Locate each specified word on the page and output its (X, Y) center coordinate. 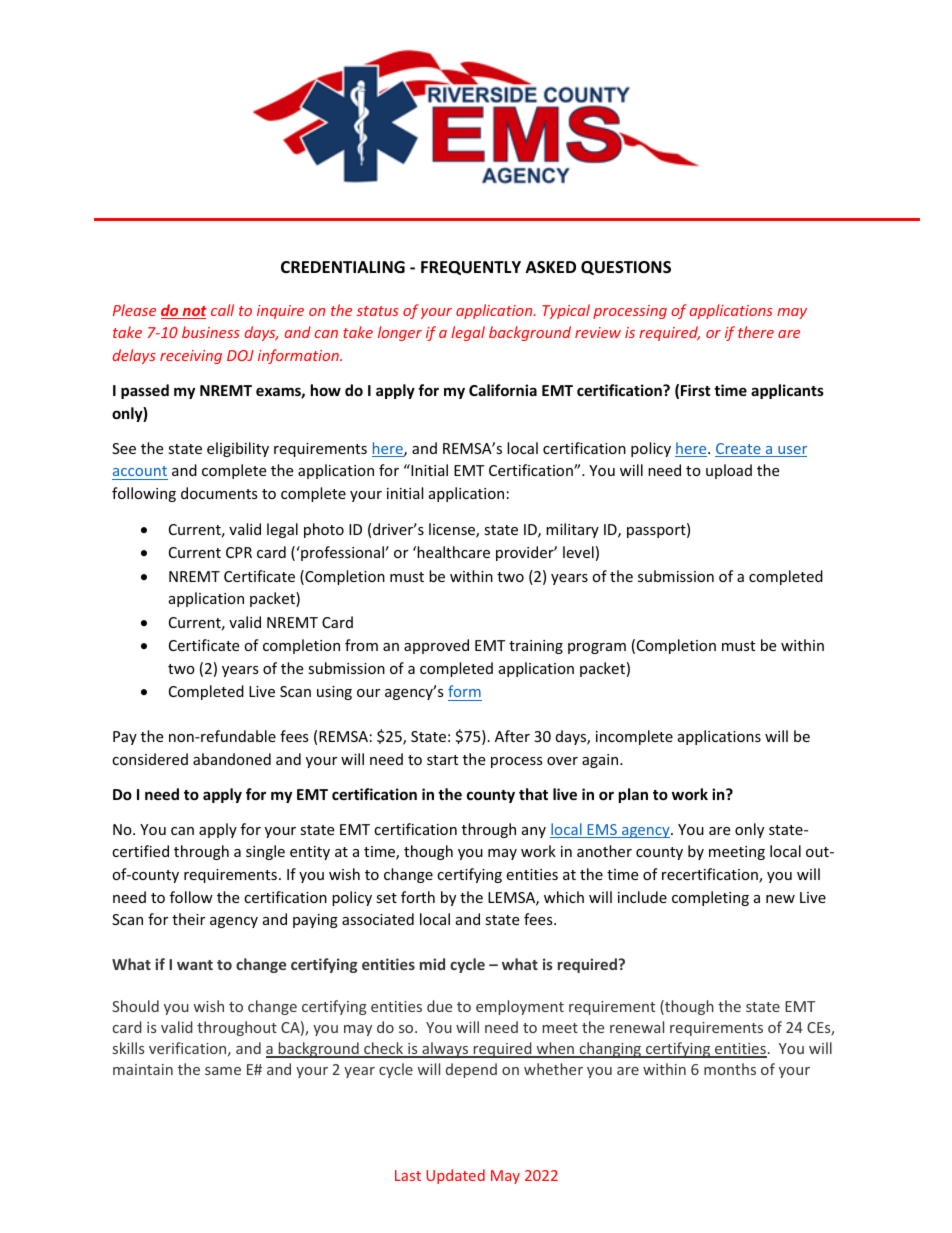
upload (729, 471)
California (503, 390)
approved (436, 646)
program (597, 648)
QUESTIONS (626, 268)
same (223, 1071)
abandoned (232, 759)
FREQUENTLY (471, 268)
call (222, 310)
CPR (239, 552)
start (442, 760)
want (195, 965)
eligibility (238, 449)
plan (633, 795)
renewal (637, 1027)
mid (432, 964)
